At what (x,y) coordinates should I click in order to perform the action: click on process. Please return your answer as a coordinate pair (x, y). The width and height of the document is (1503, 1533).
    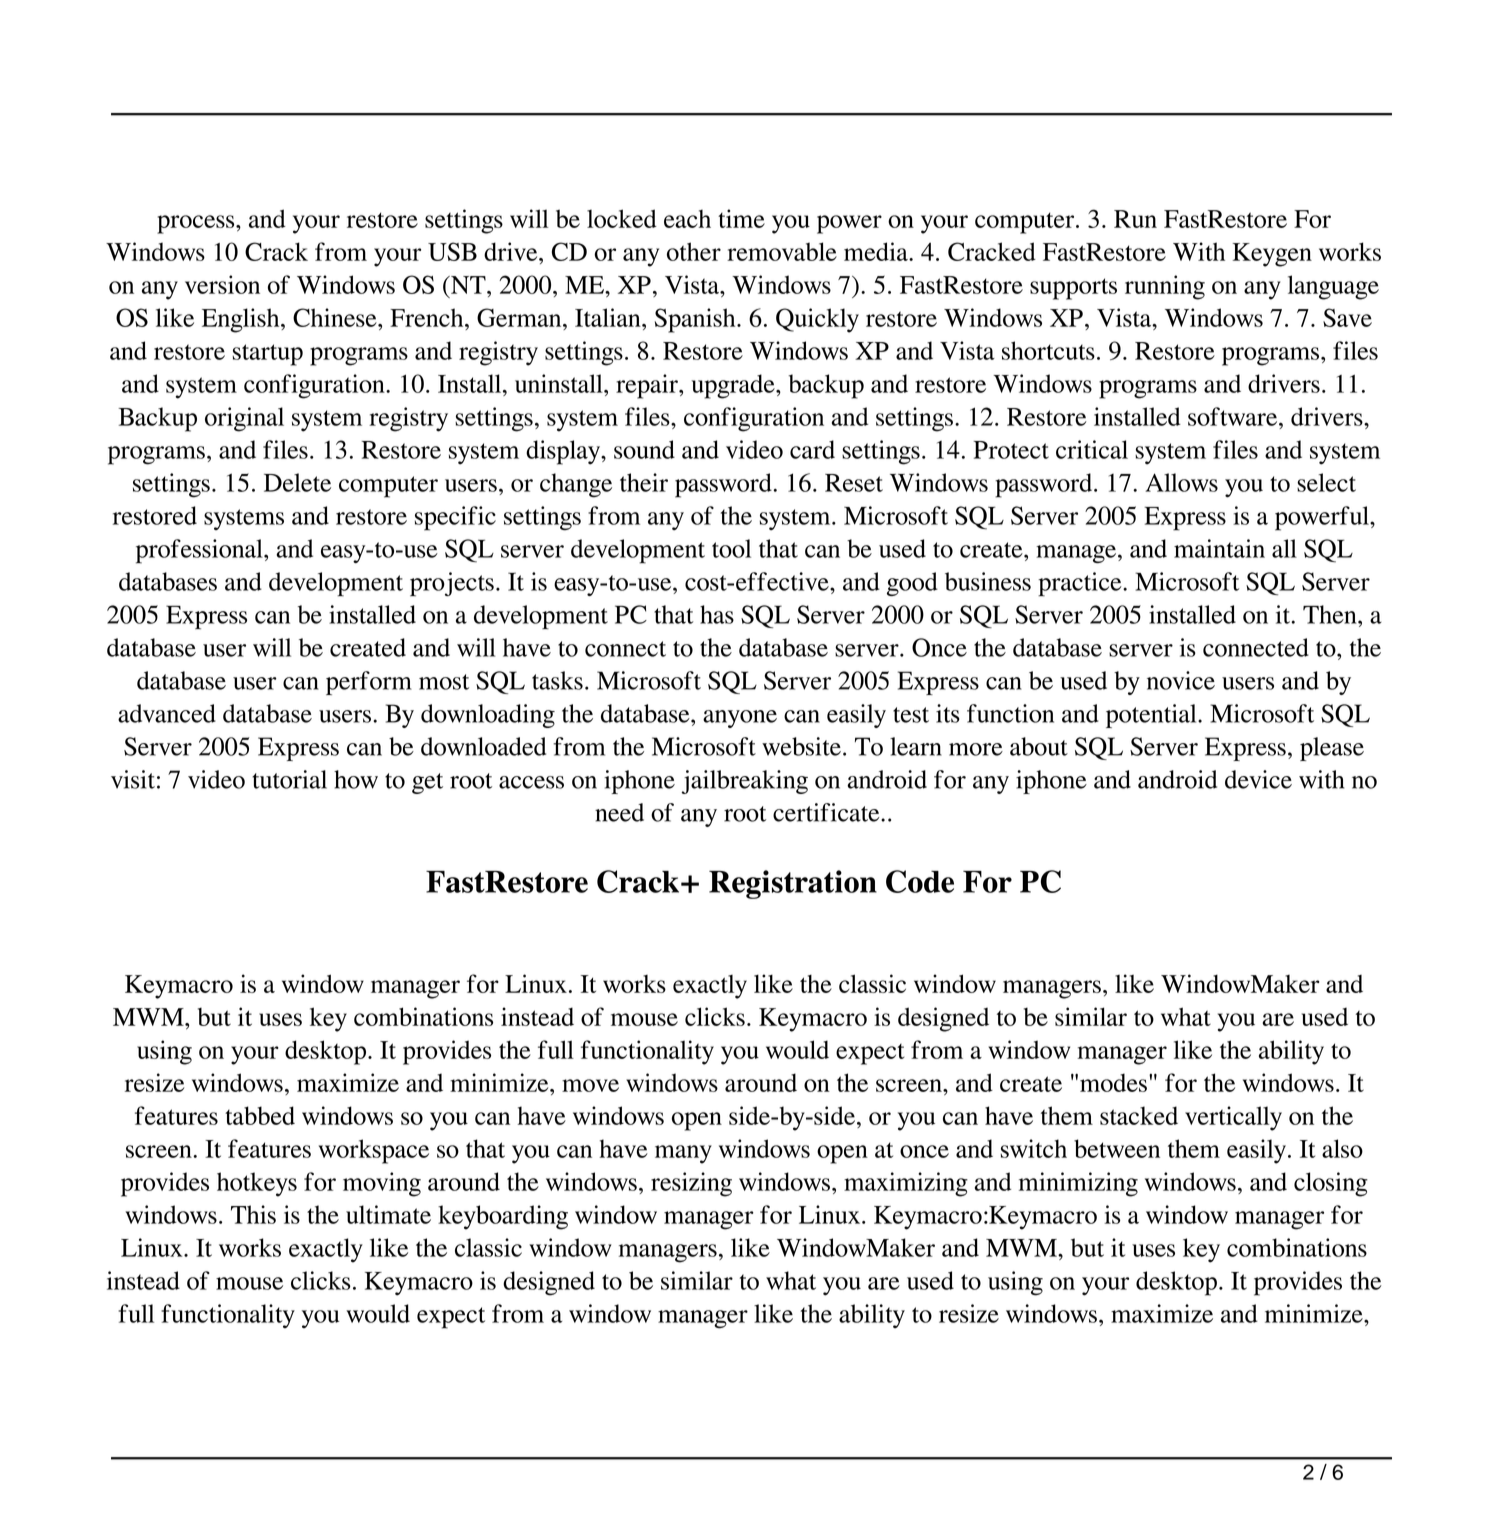
    Looking at the image, I should click on (197, 224).
